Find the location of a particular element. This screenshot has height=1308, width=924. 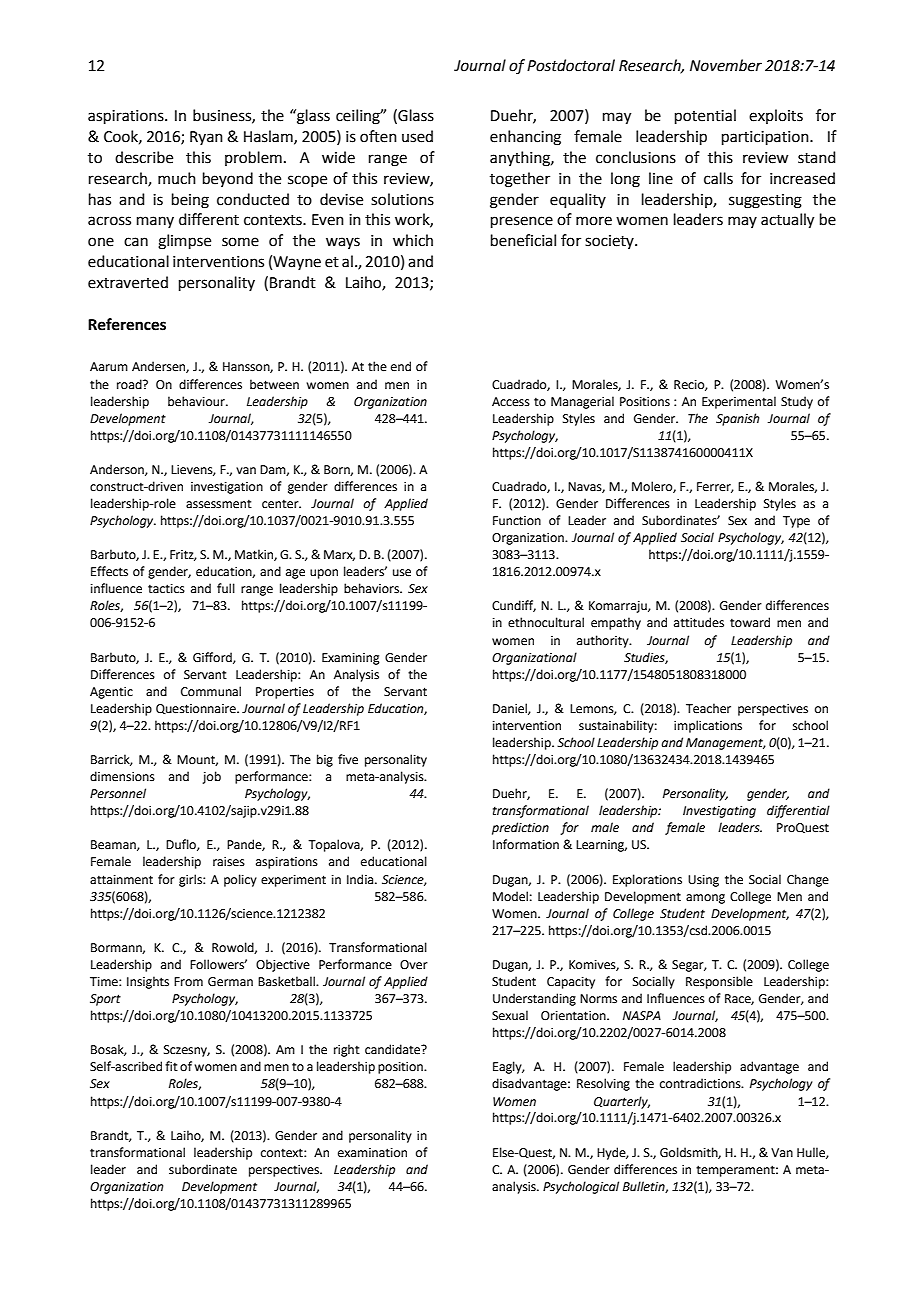

Ryan is located at coordinates (206, 138).
